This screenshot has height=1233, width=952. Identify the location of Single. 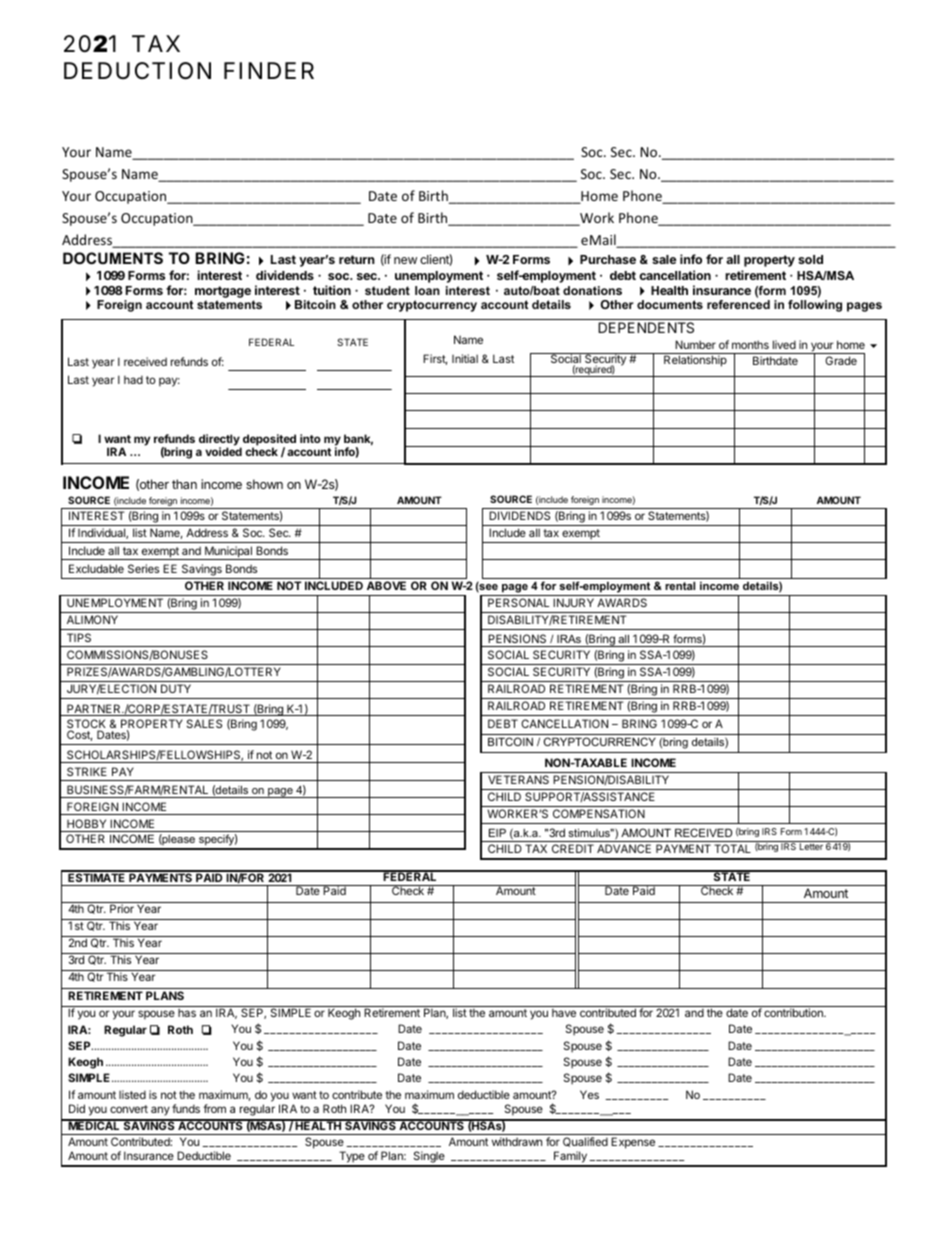
(429, 1158).
